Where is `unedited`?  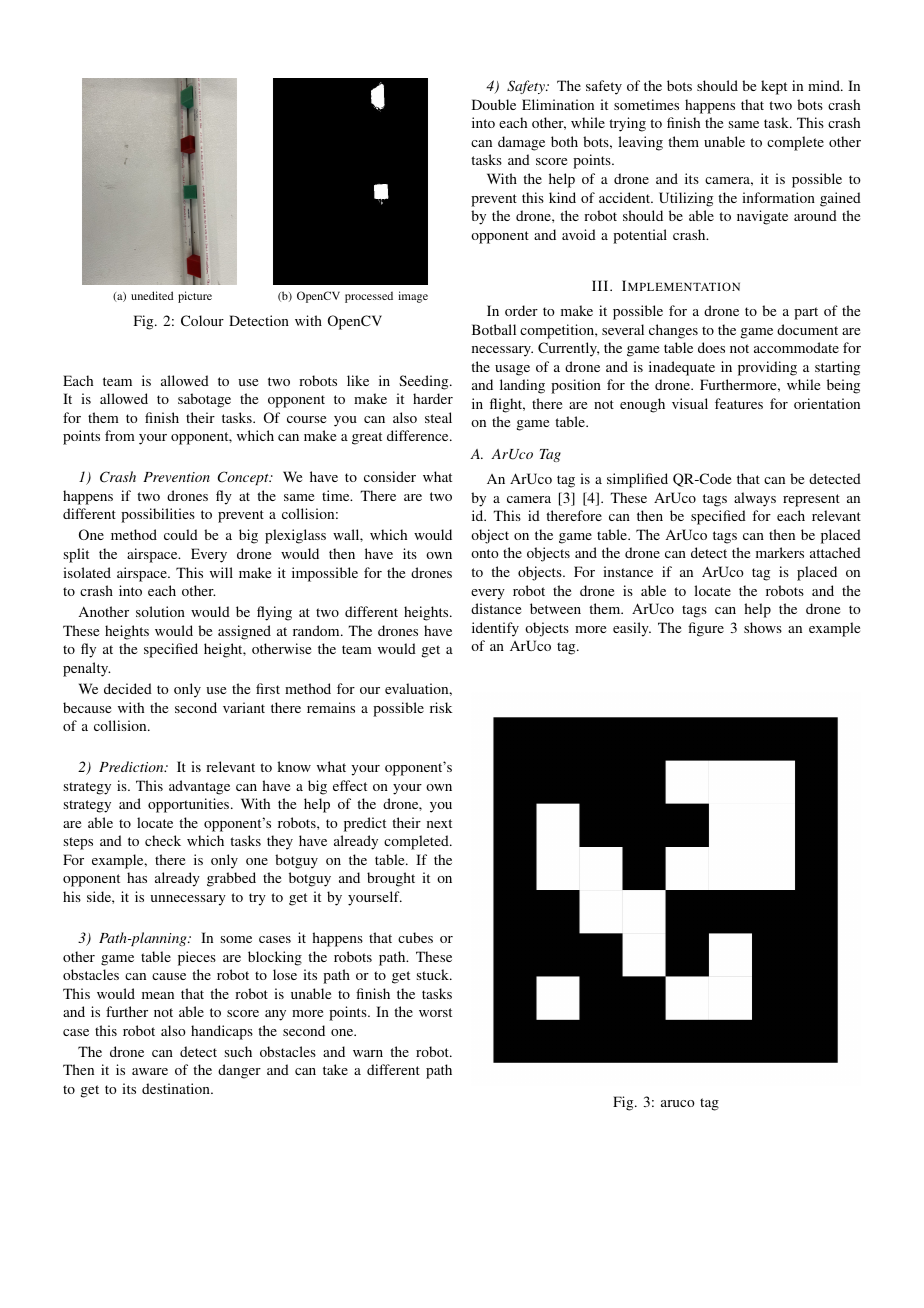 unedited is located at coordinates (152, 295).
